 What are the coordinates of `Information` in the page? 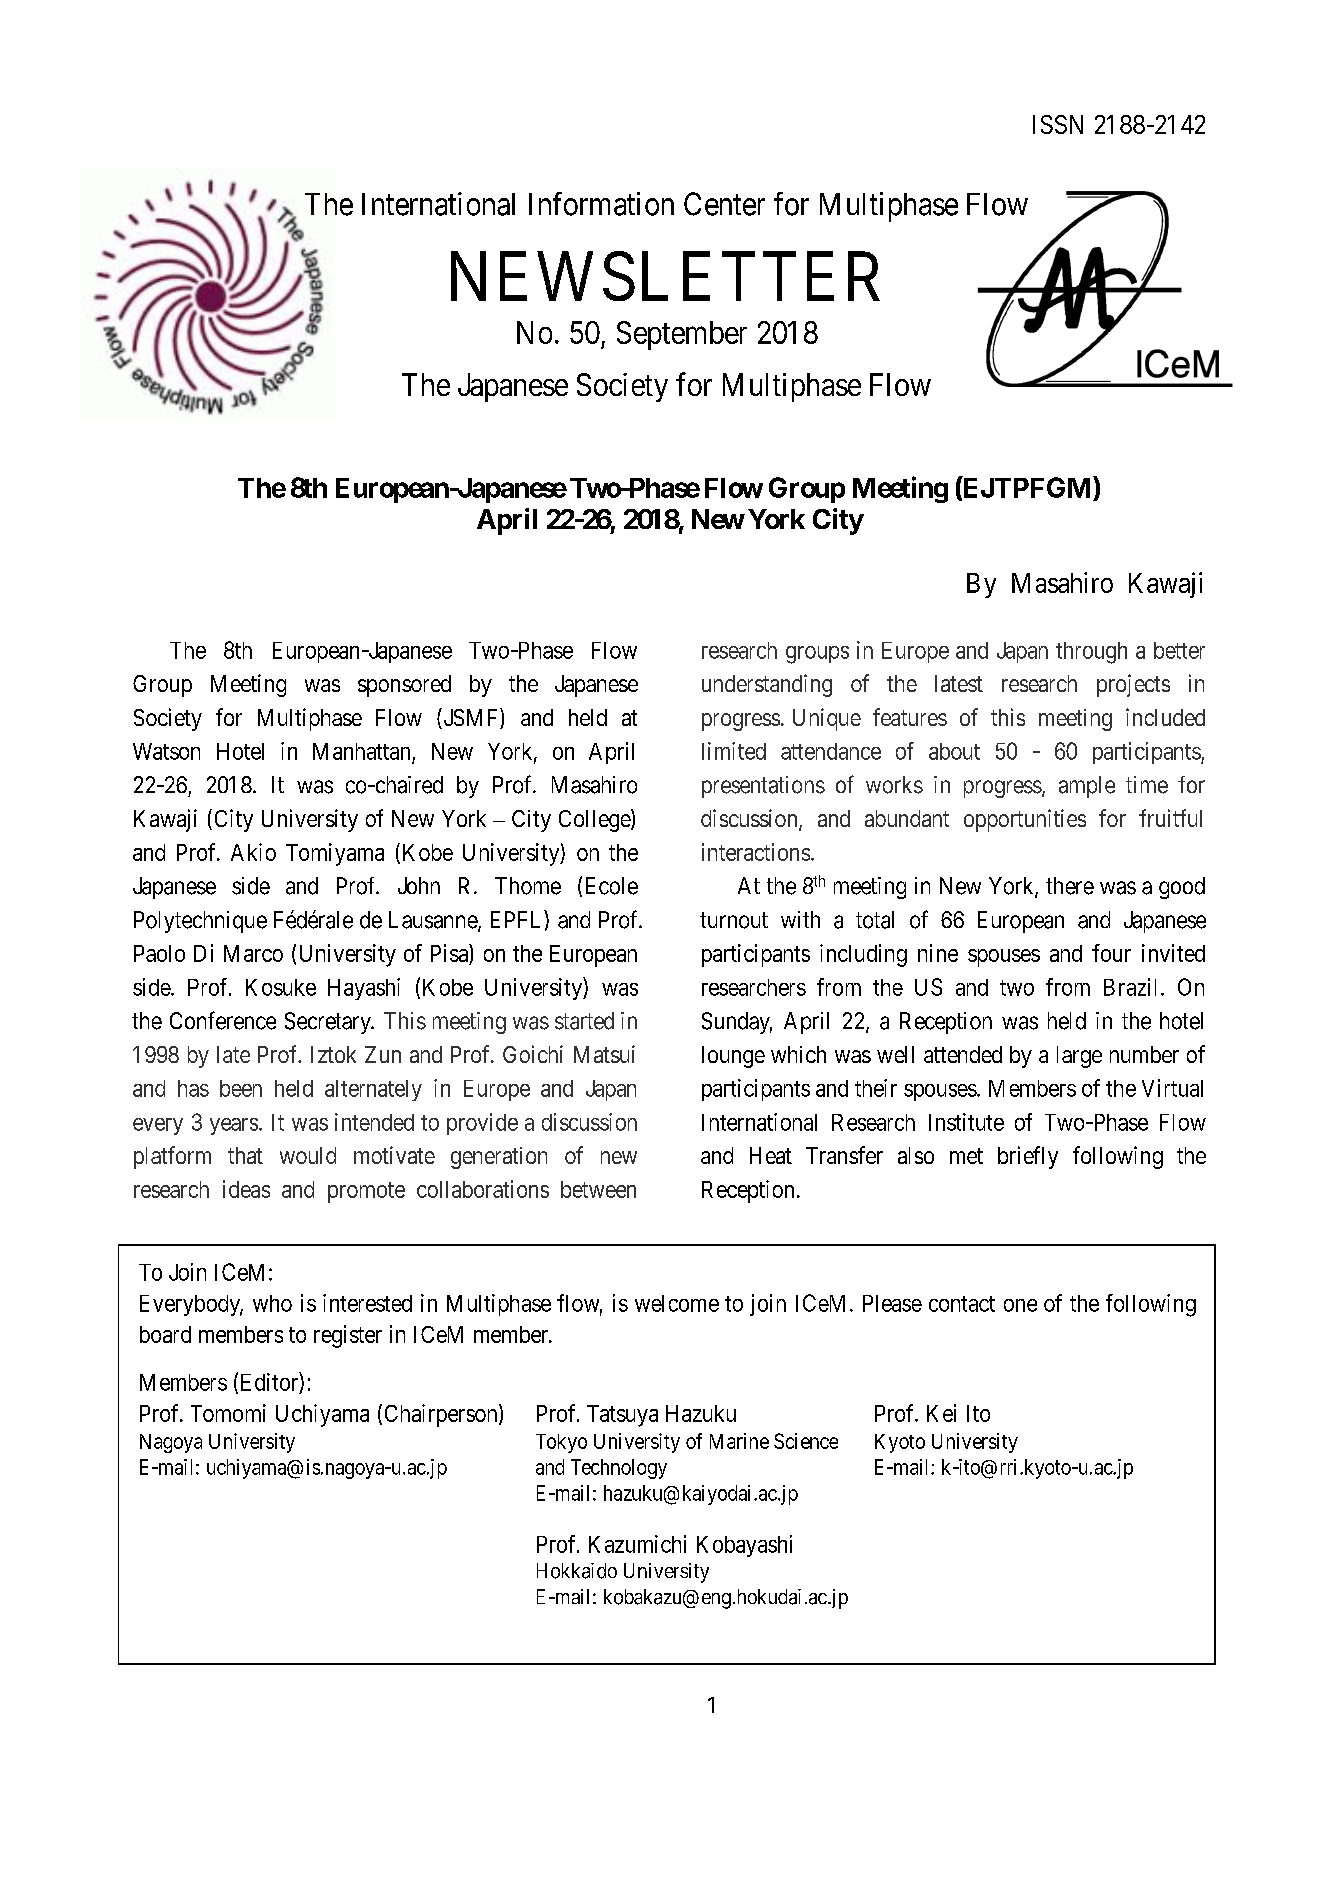 It's located at (601, 204).
